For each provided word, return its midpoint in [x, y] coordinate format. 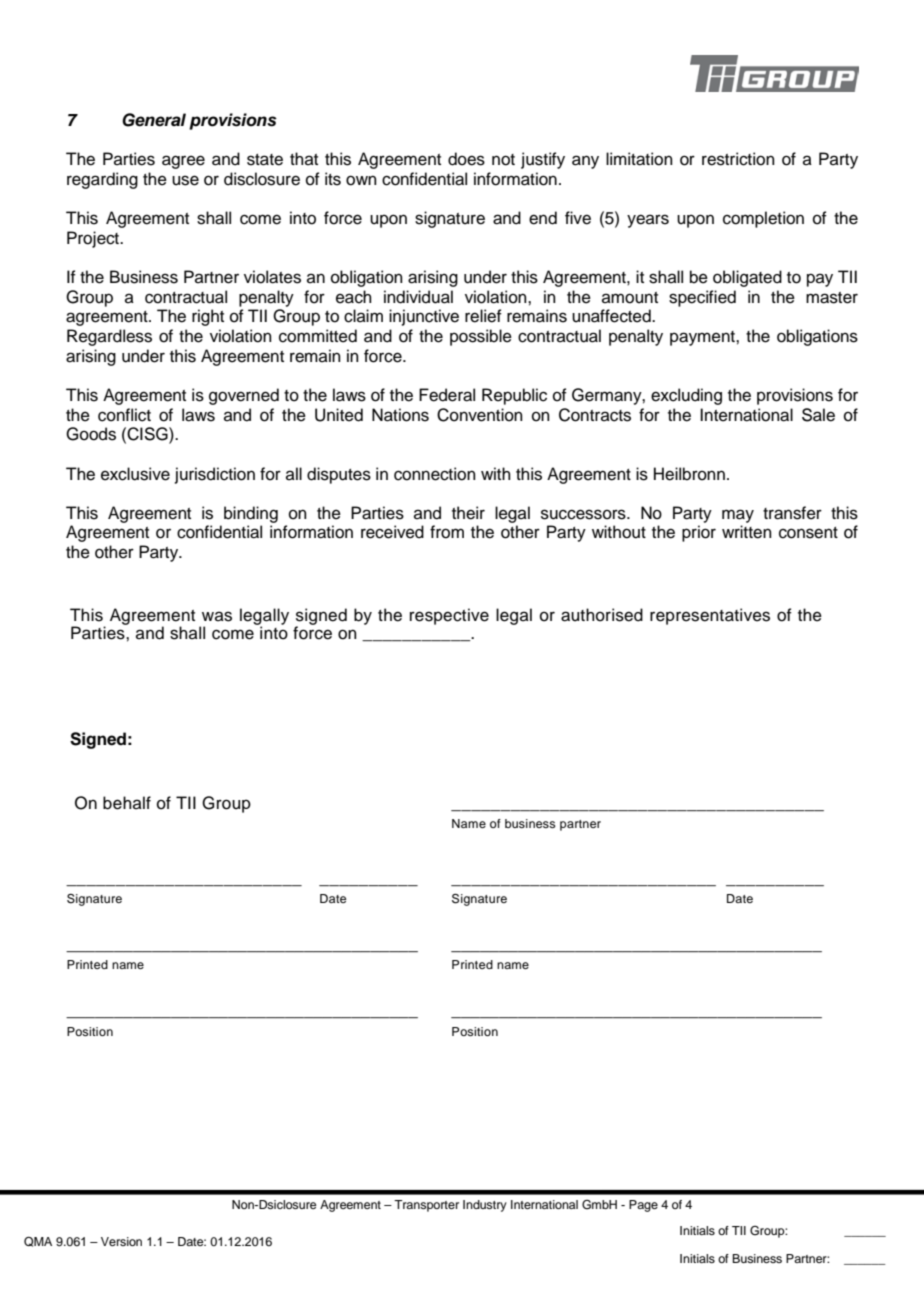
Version [121, 1241]
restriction [738, 159]
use [185, 180]
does [466, 159]
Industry [485, 1206]
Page [643, 1206]
